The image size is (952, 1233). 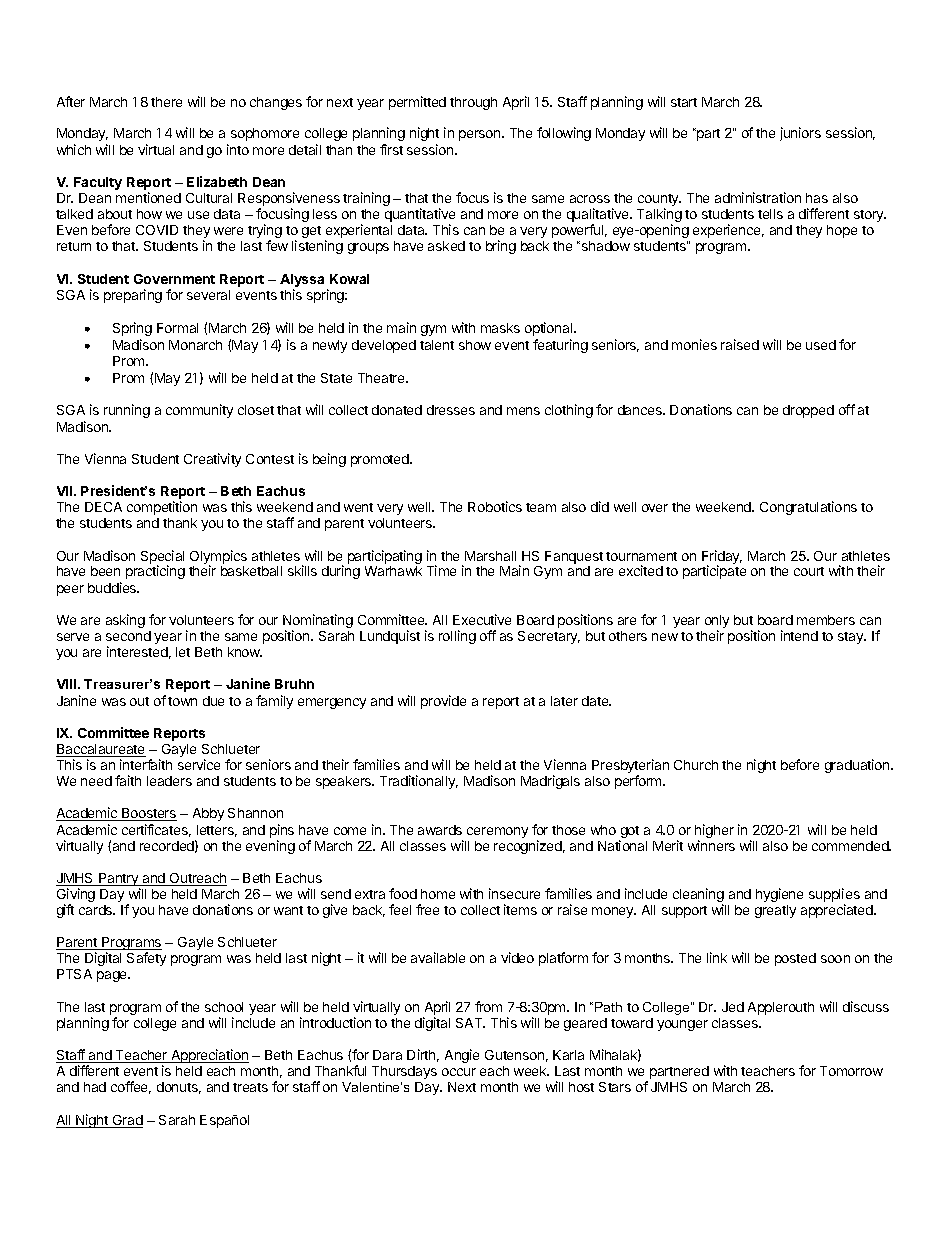 What do you see at coordinates (166, 102) in the document?
I see `there` at bounding box center [166, 102].
